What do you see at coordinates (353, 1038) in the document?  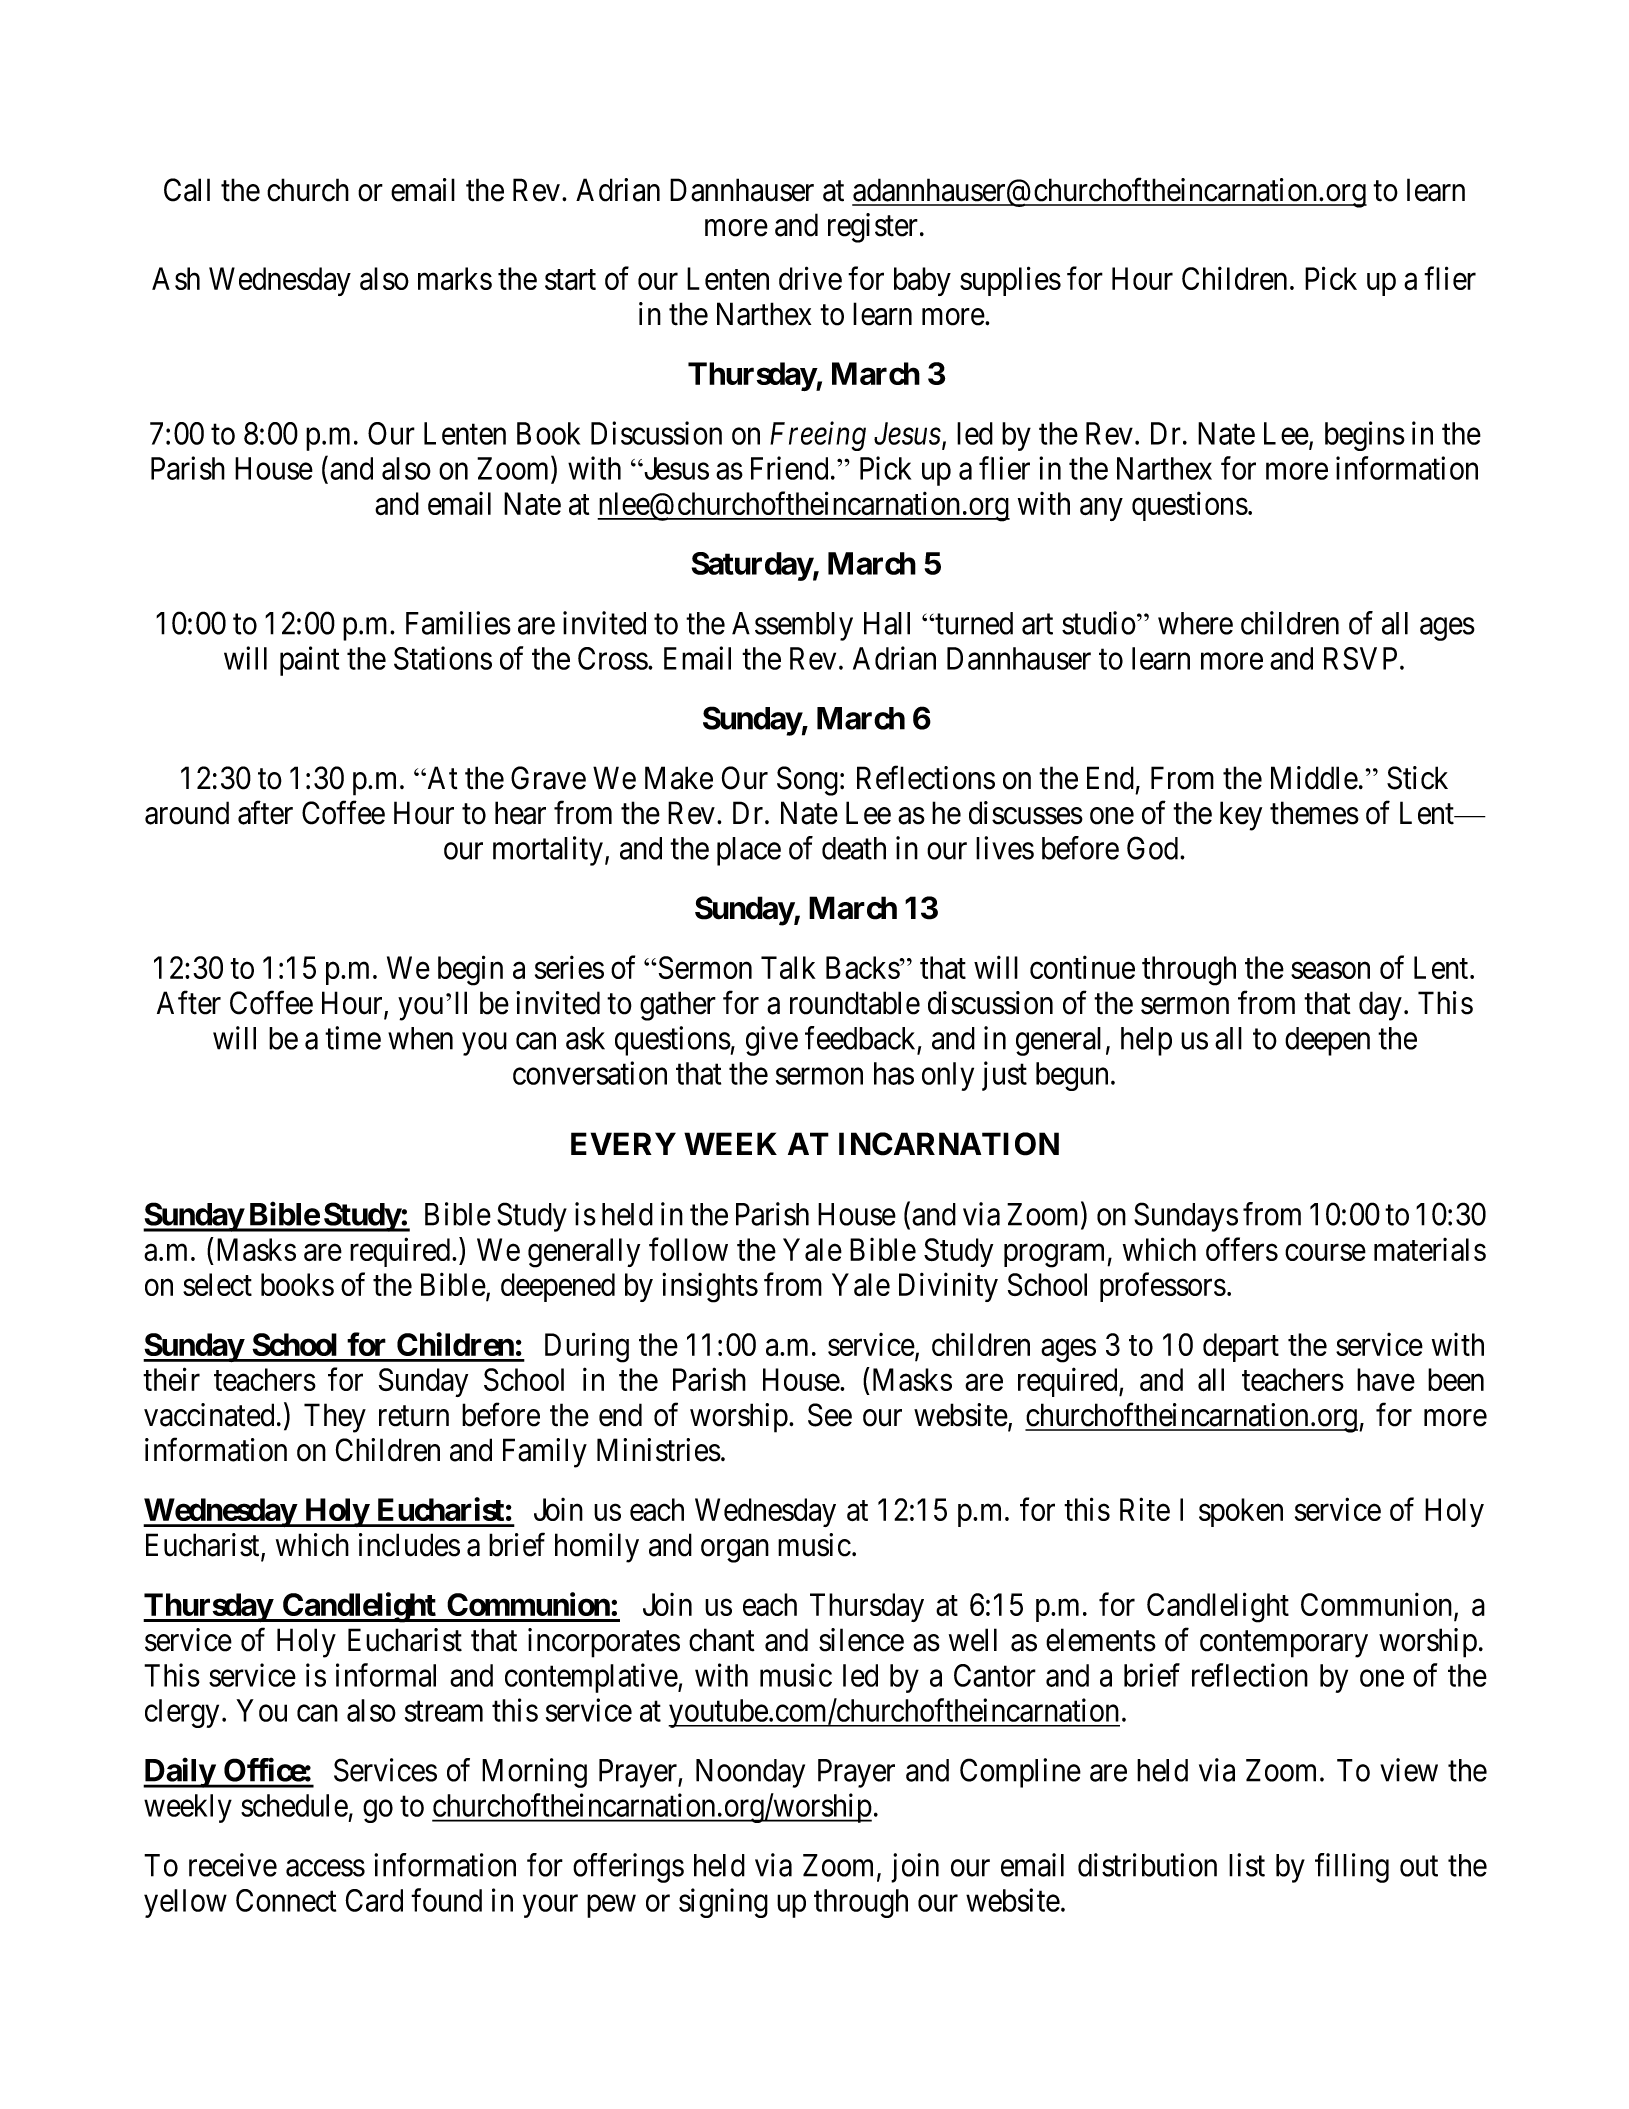 I see `time` at bounding box center [353, 1038].
